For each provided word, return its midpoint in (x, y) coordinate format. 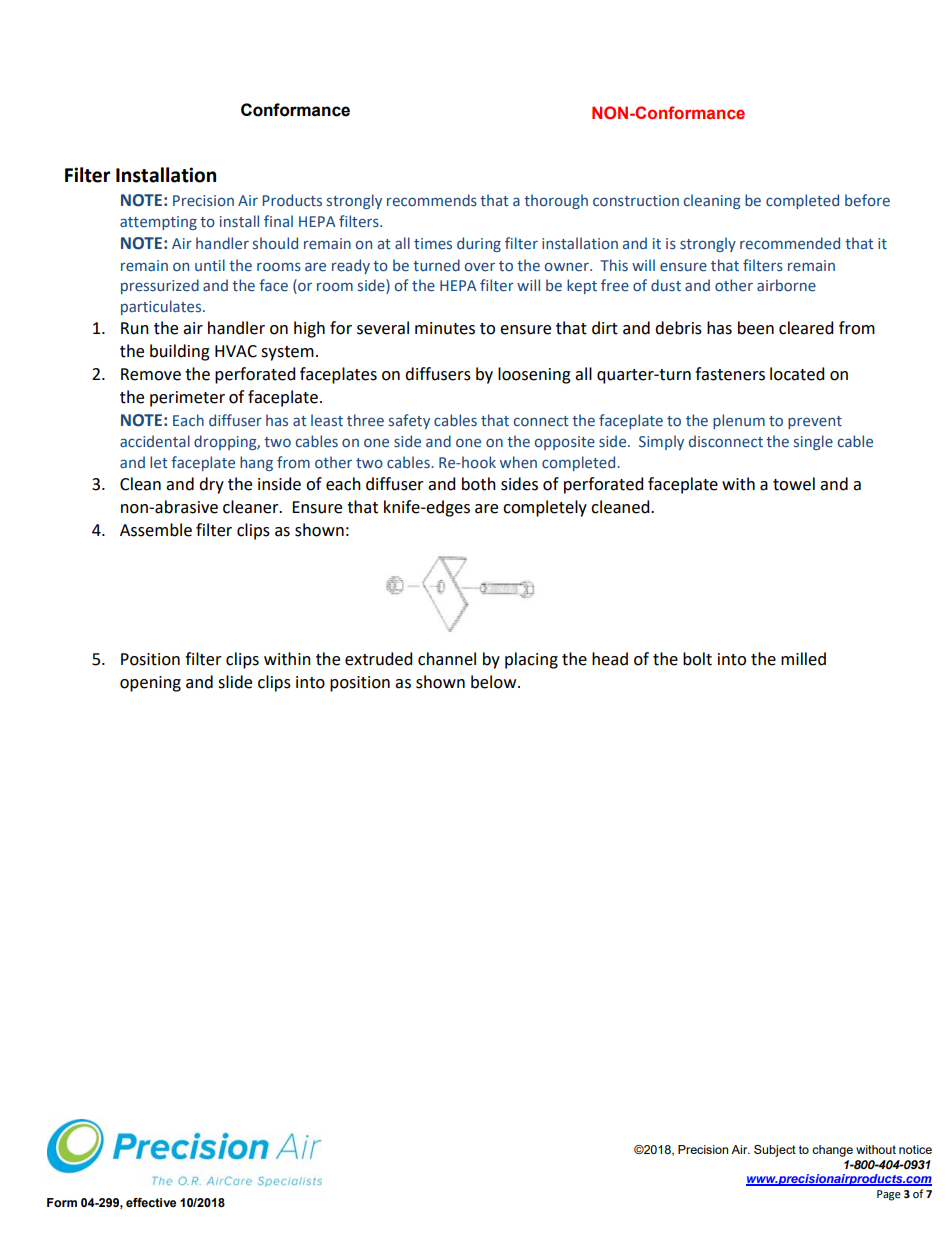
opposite (565, 443)
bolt (697, 659)
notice (915, 1149)
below (495, 682)
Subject (775, 1151)
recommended (790, 243)
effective (151, 1202)
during (479, 244)
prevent (815, 422)
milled (803, 659)
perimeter (187, 399)
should (275, 243)
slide (235, 682)
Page (889, 1195)
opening (150, 684)
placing (531, 660)
